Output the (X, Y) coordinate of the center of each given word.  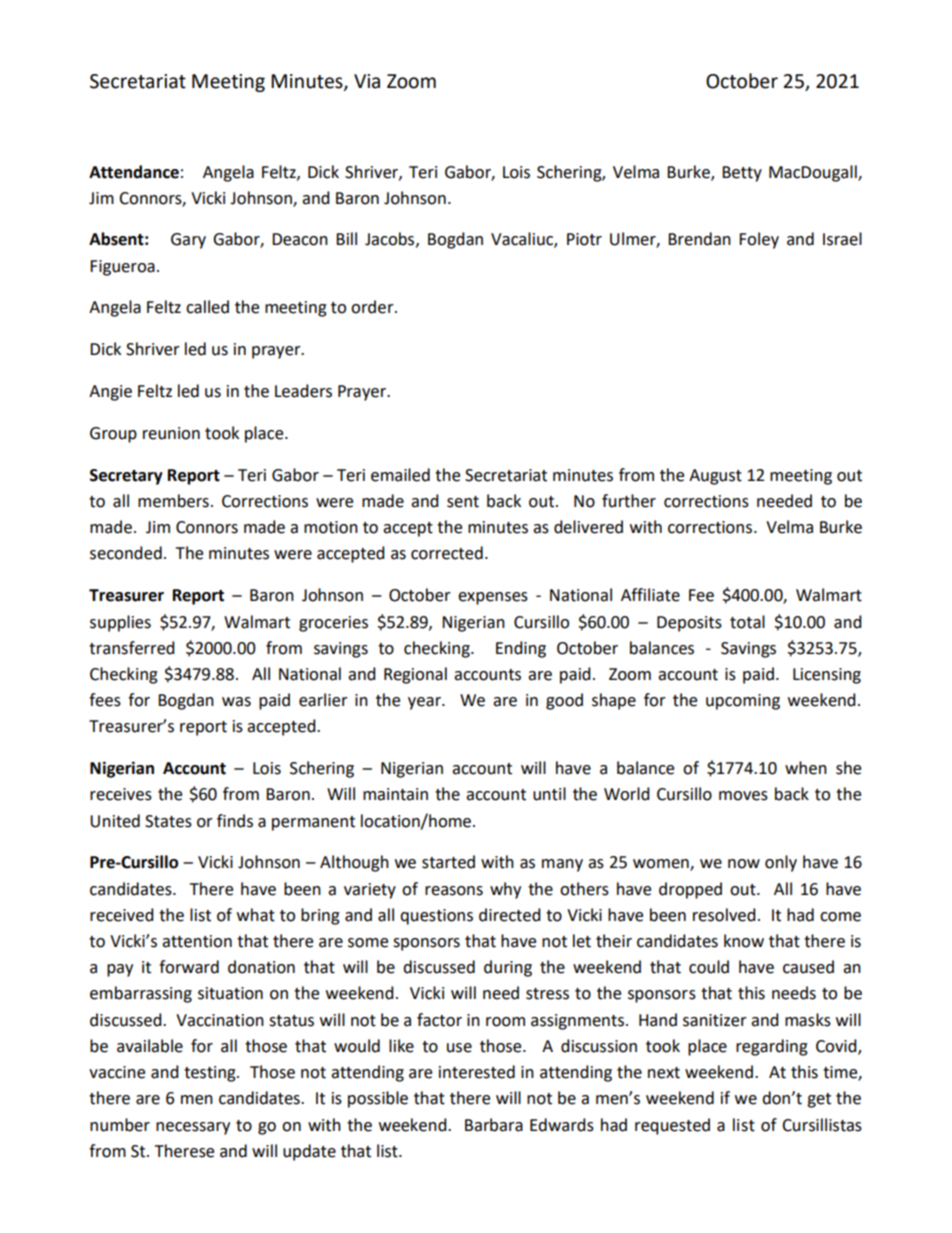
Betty (742, 174)
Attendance (134, 172)
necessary (193, 1128)
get (819, 1100)
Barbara (494, 1125)
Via (367, 81)
